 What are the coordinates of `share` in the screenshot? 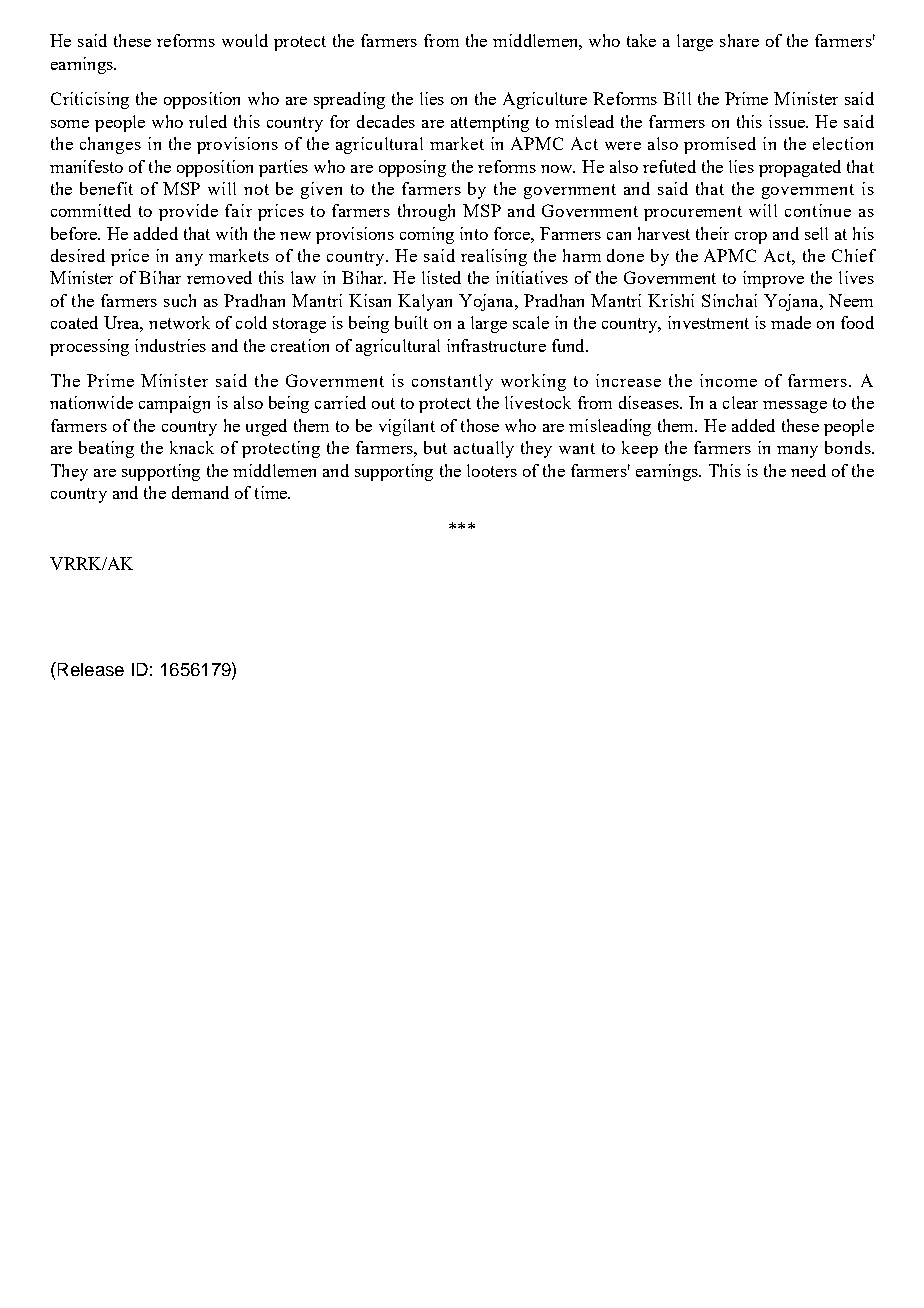 It's located at (739, 40).
